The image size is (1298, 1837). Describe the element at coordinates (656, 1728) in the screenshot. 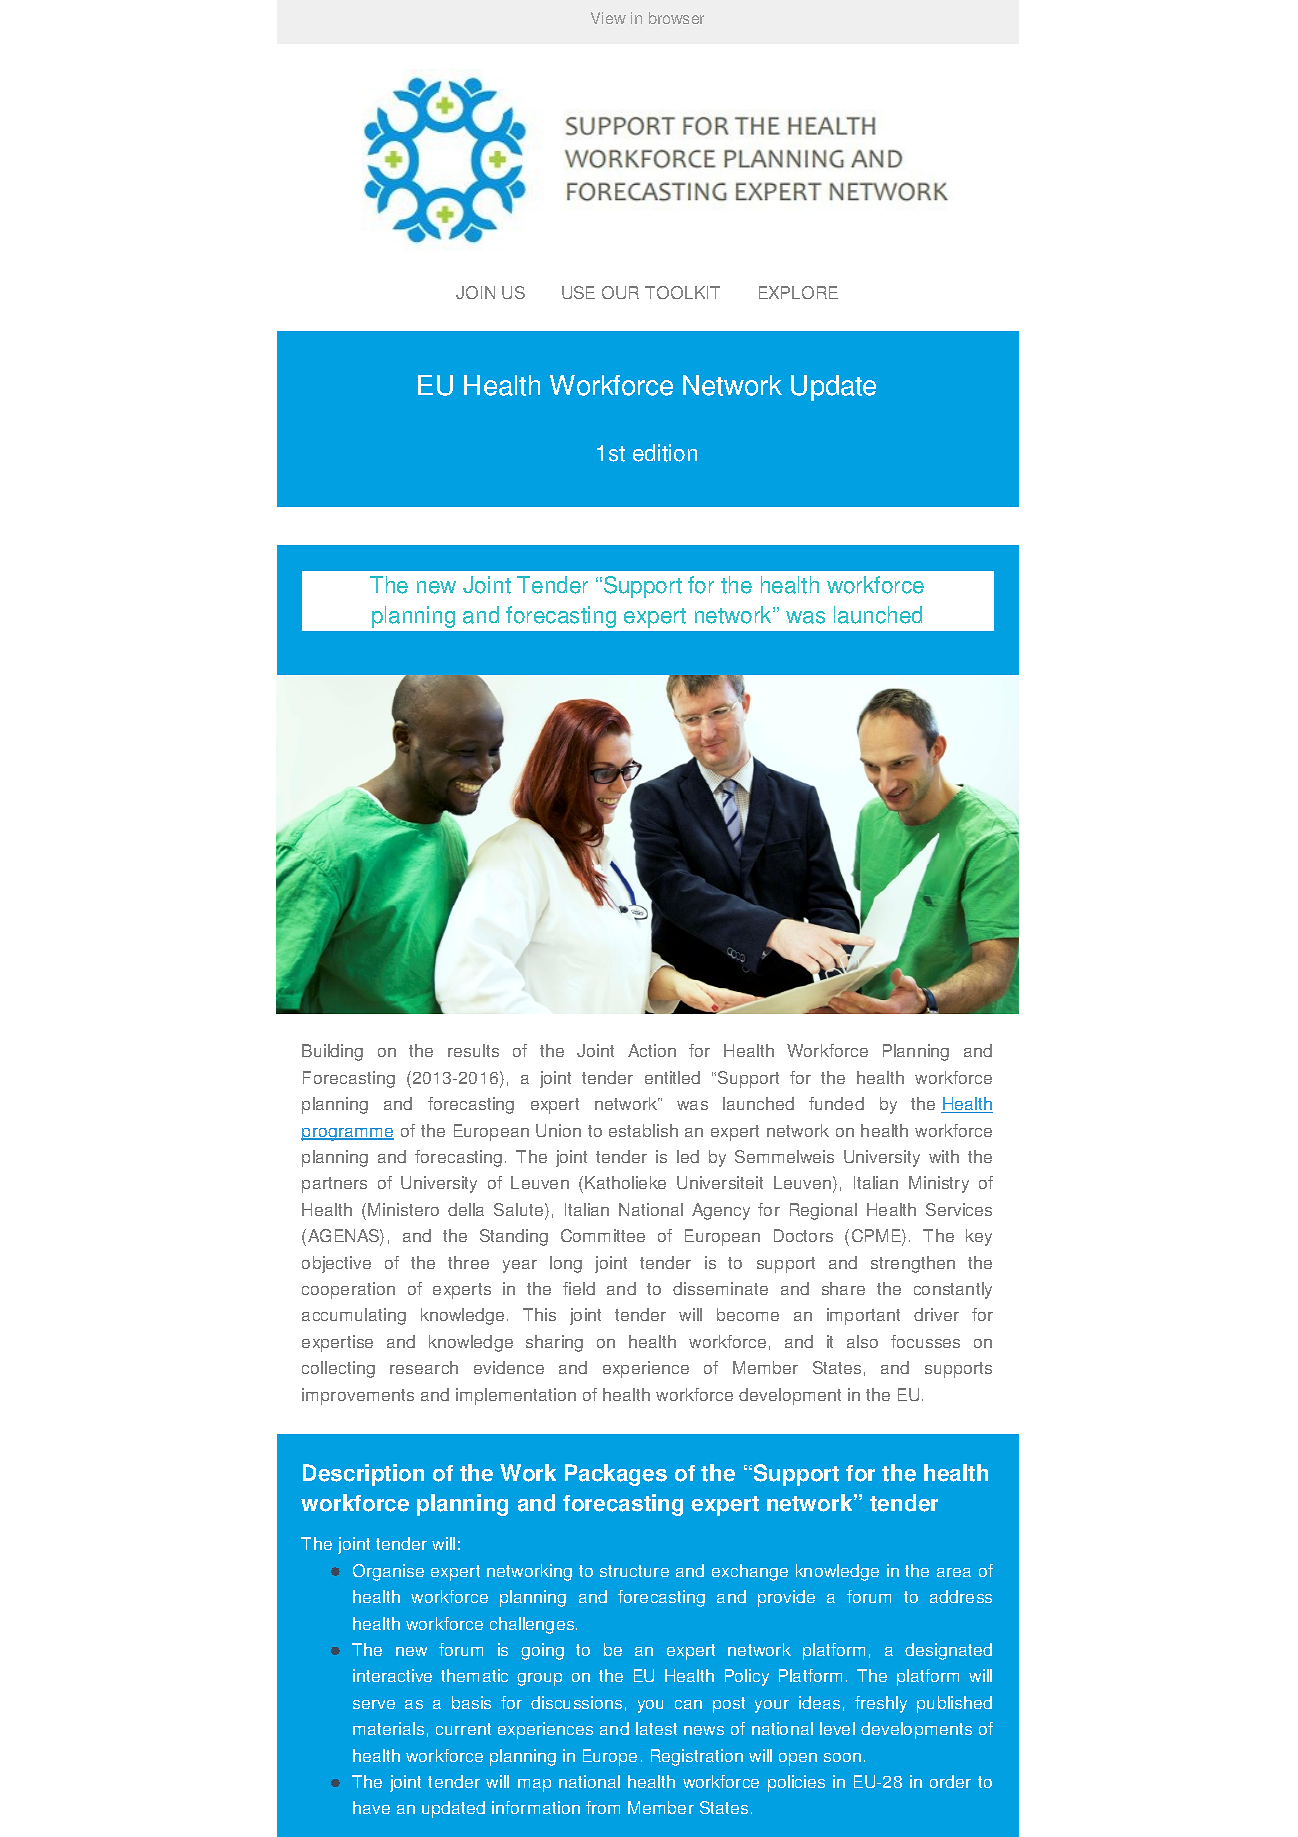

I see `latest` at that location.
